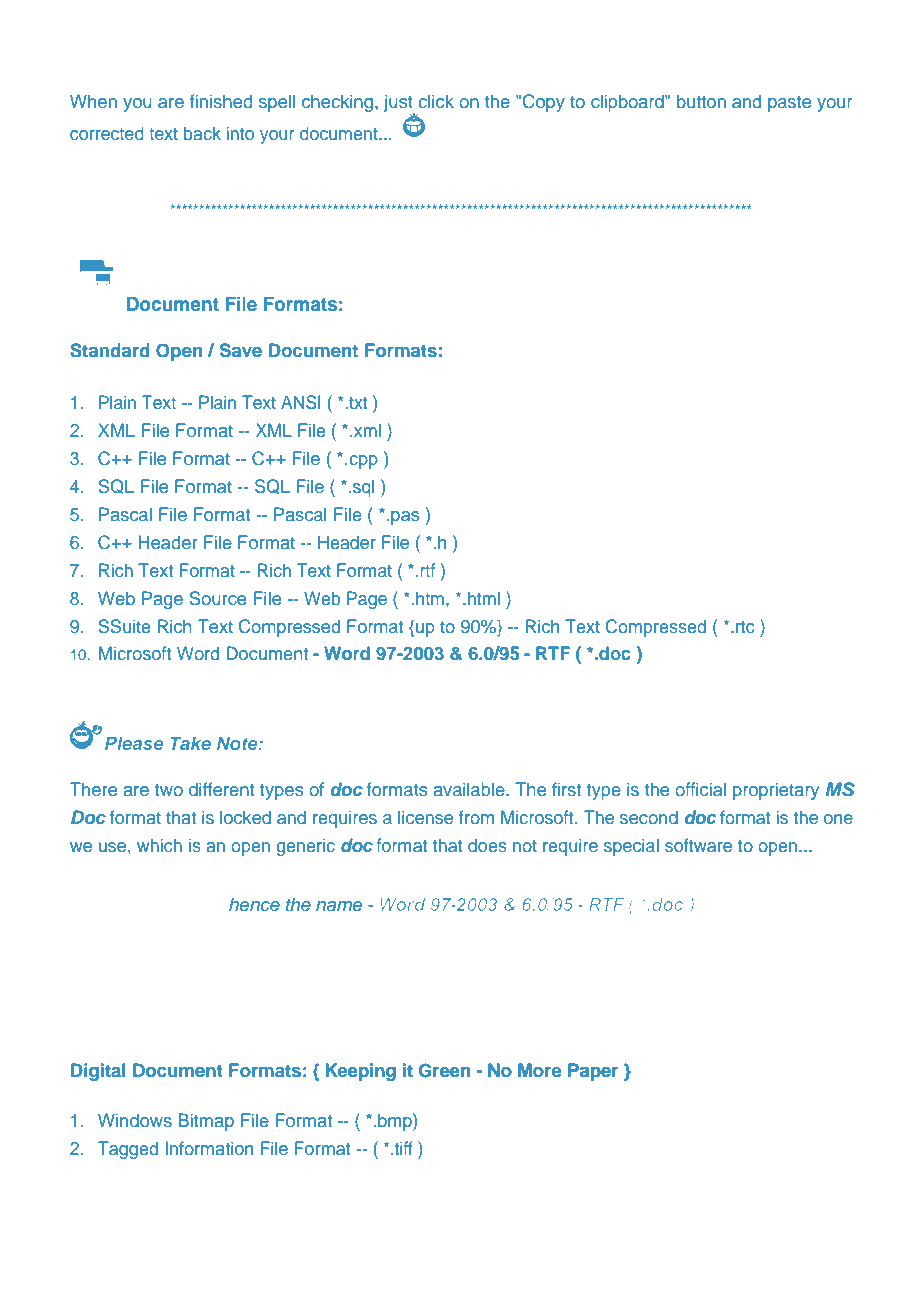 The image size is (924, 1308). Describe the element at coordinates (301, 402) in the document. I see `ANSI` at that location.
